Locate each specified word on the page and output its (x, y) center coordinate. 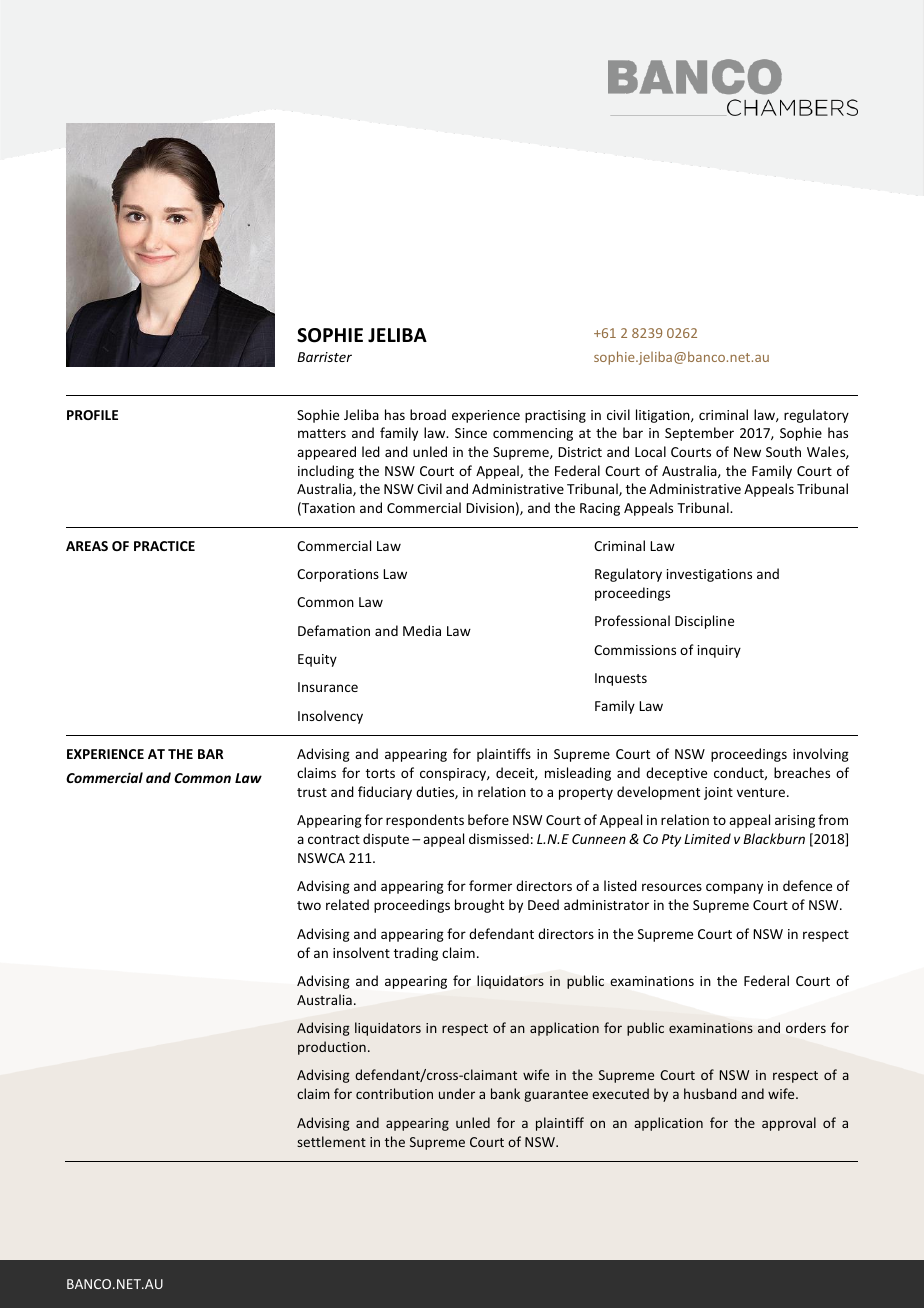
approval (789, 1124)
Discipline (704, 622)
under (457, 1093)
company (734, 888)
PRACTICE (164, 546)
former (490, 885)
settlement (331, 1141)
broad (428, 414)
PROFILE (92, 415)
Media (422, 630)
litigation (664, 416)
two (309, 905)
